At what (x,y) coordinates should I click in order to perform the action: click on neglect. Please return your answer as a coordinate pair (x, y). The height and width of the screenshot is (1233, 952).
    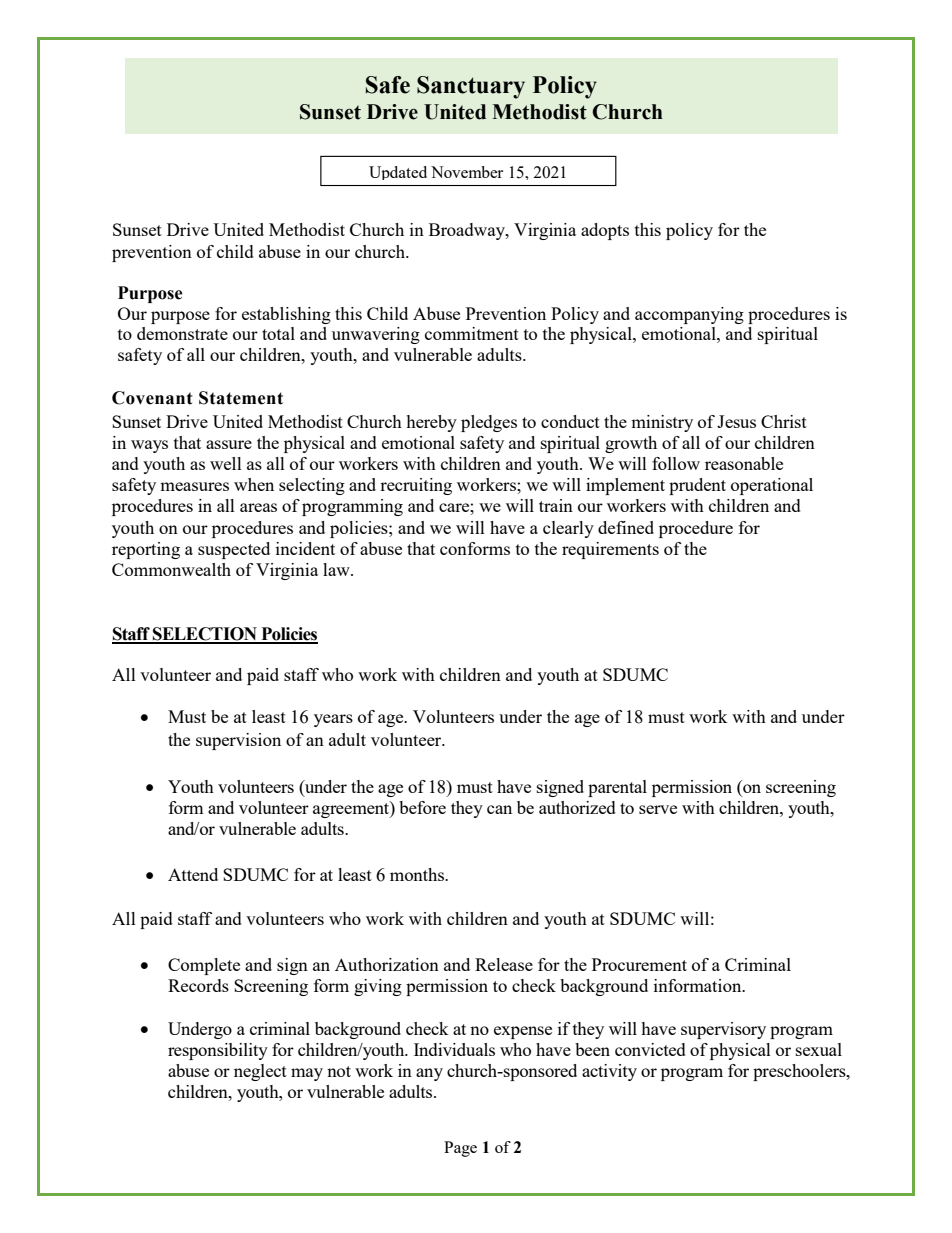
    Looking at the image, I should click on (260, 1072).
